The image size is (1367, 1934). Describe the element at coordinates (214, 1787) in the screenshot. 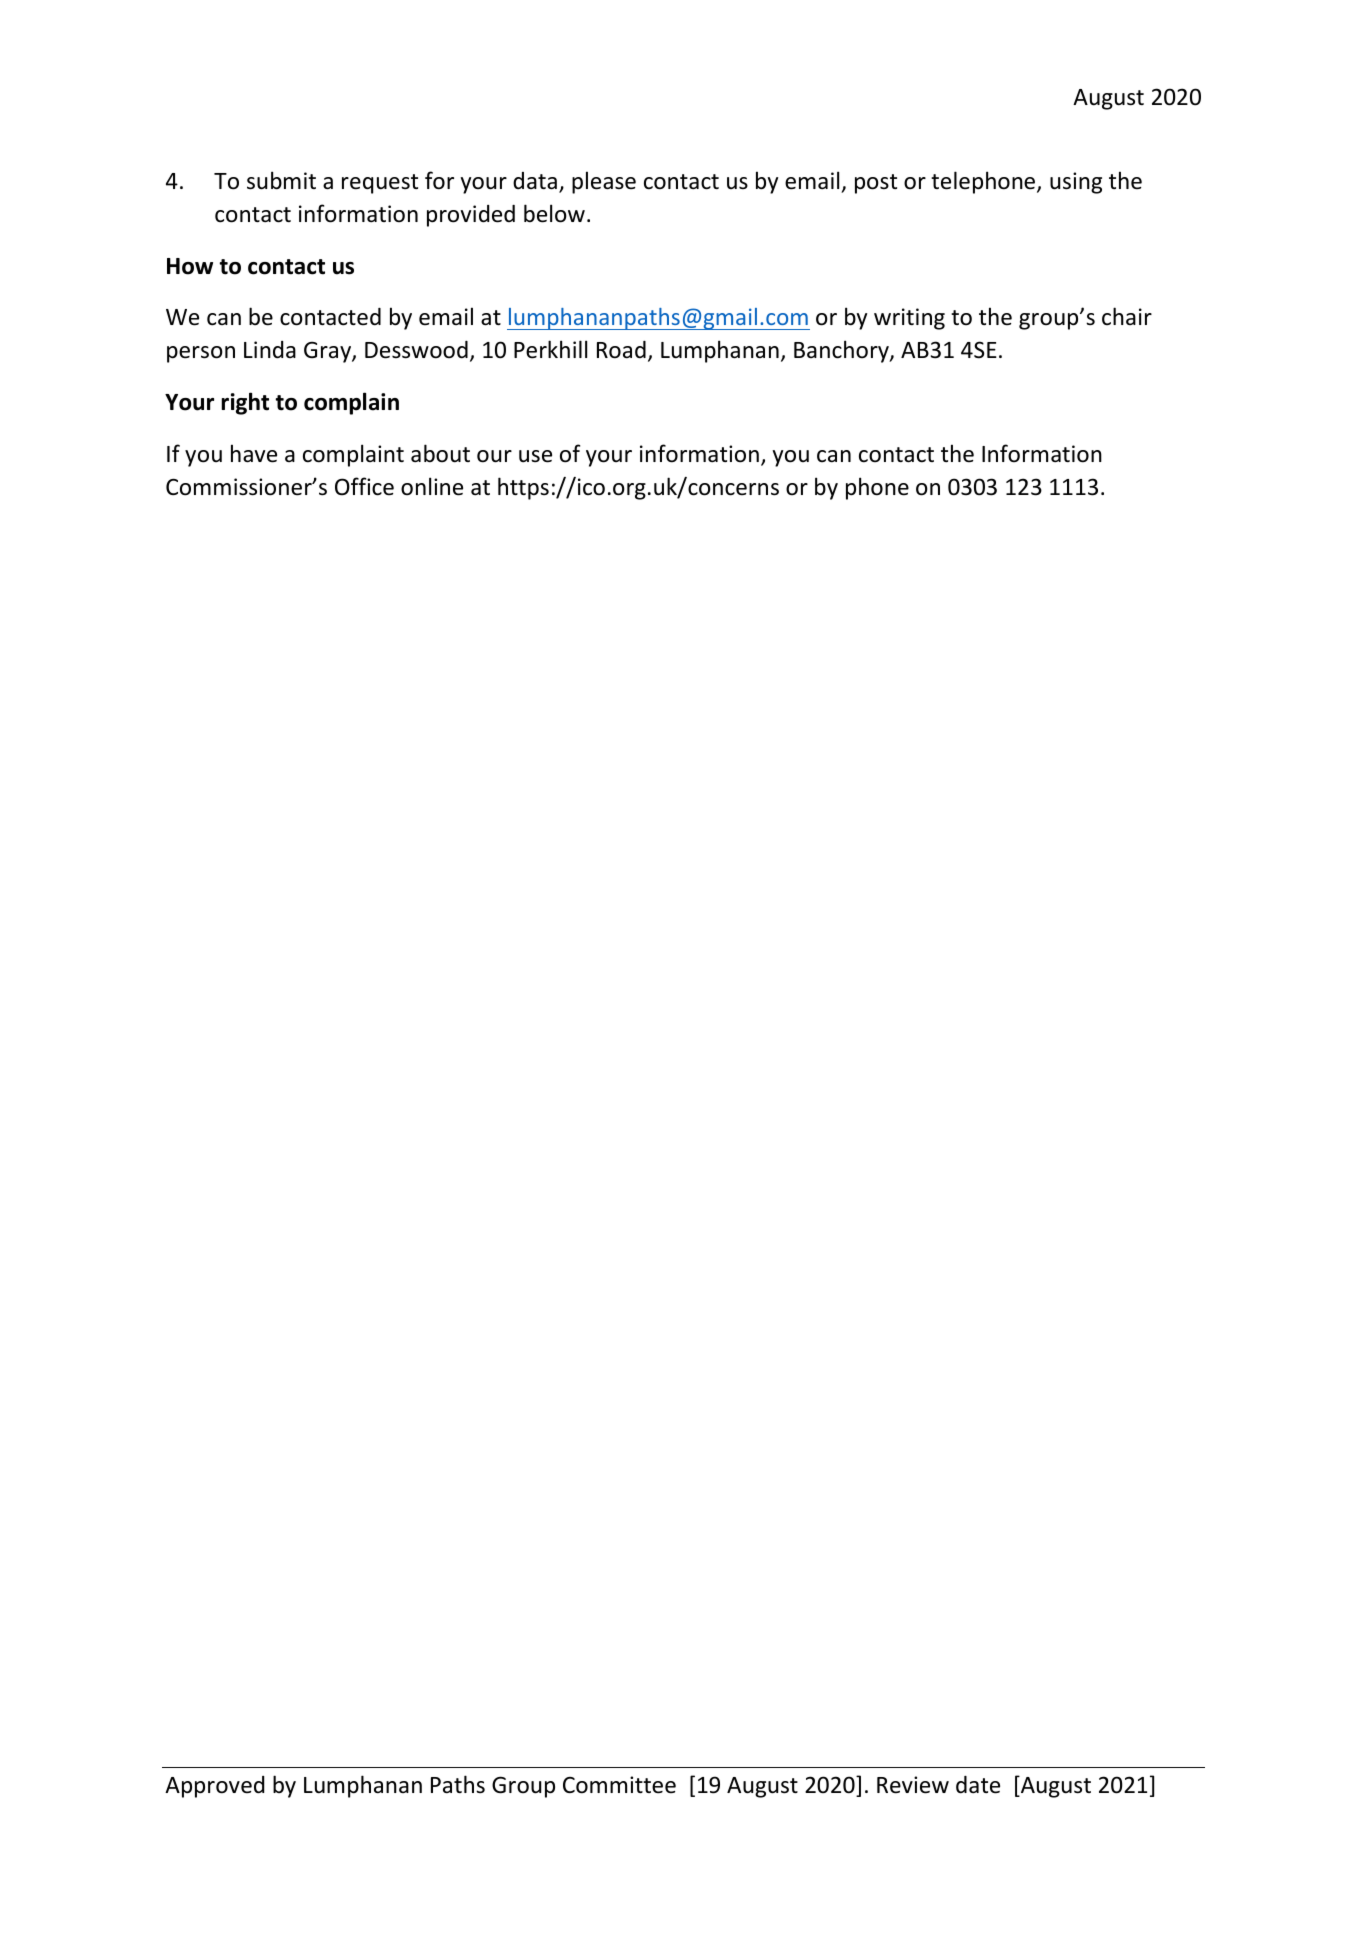

I see `Approved` at that location.
